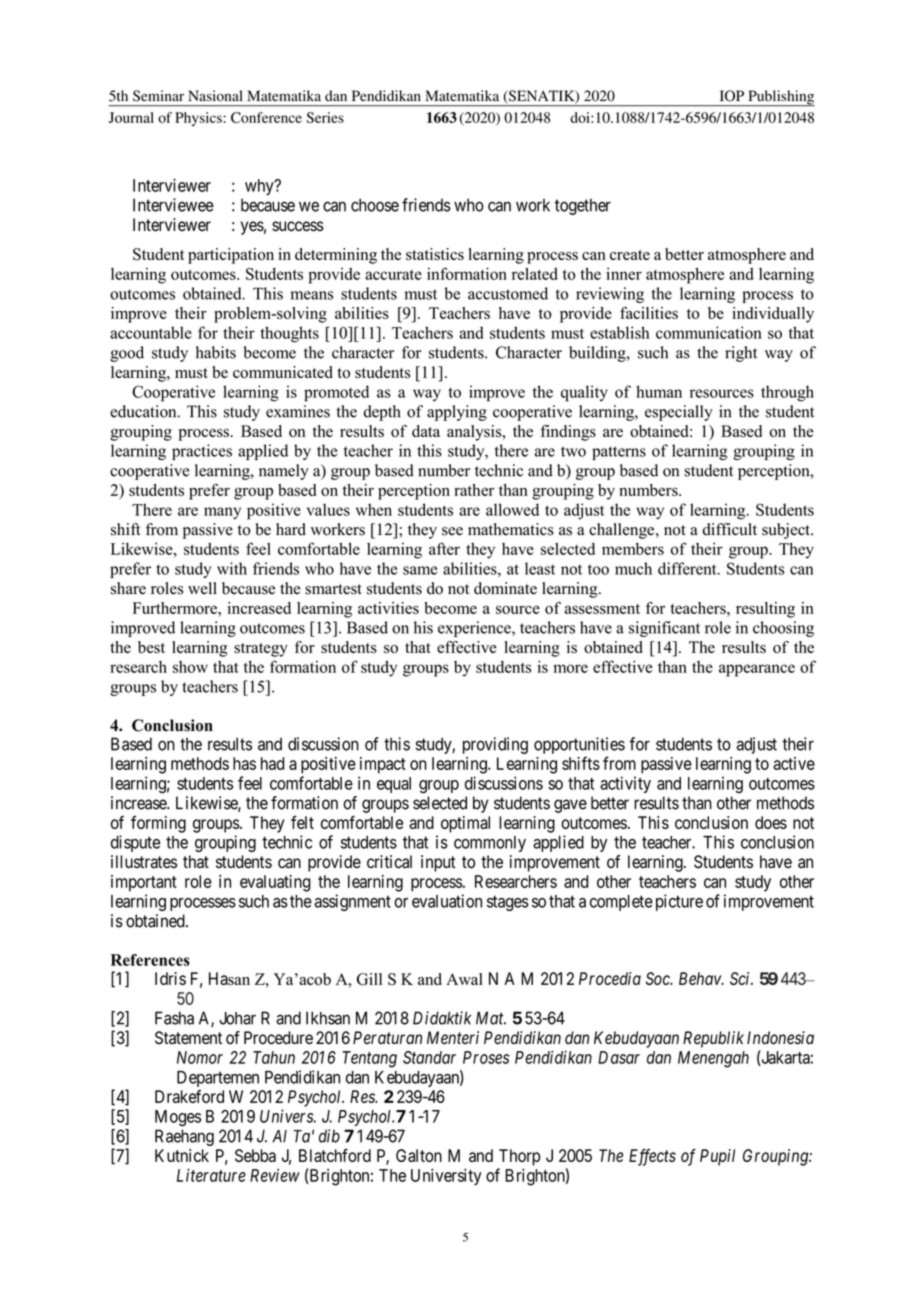 The width and height of the screenshot is (924, 1308). I want to click on Literature, so click(211, 1175).
